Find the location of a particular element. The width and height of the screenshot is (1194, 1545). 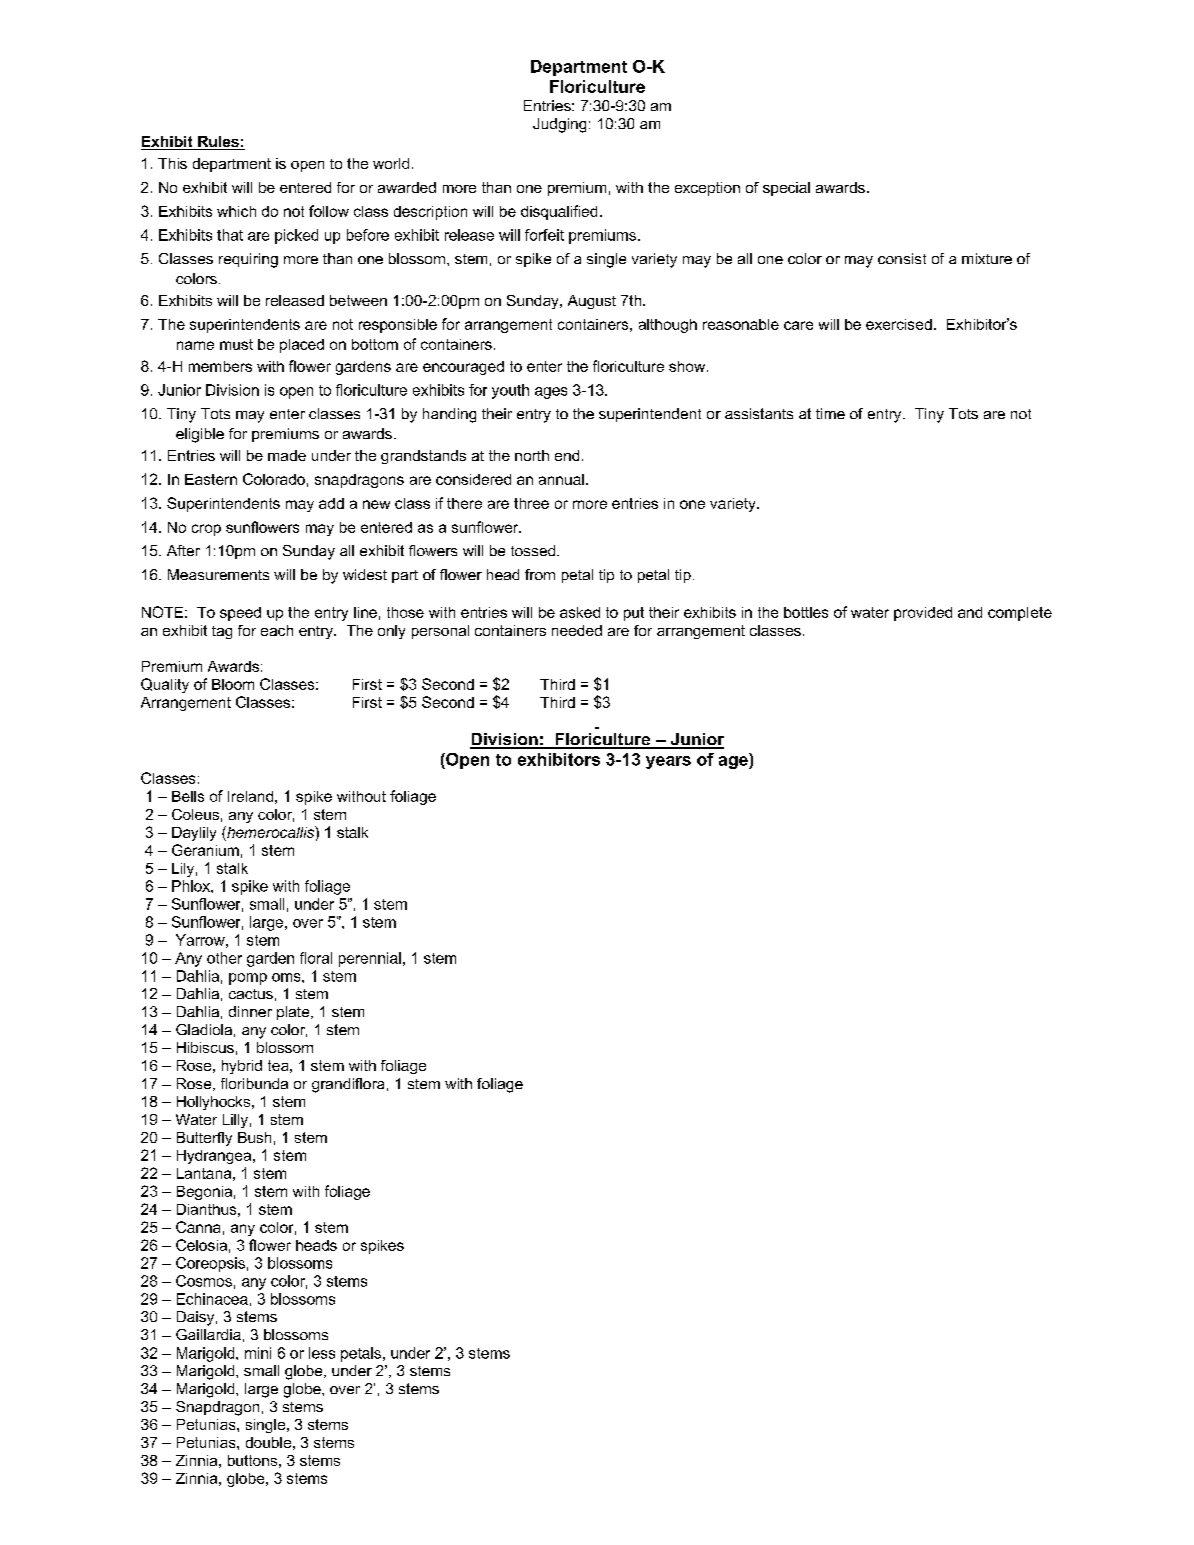

years is located at coordinates (668, 762).
